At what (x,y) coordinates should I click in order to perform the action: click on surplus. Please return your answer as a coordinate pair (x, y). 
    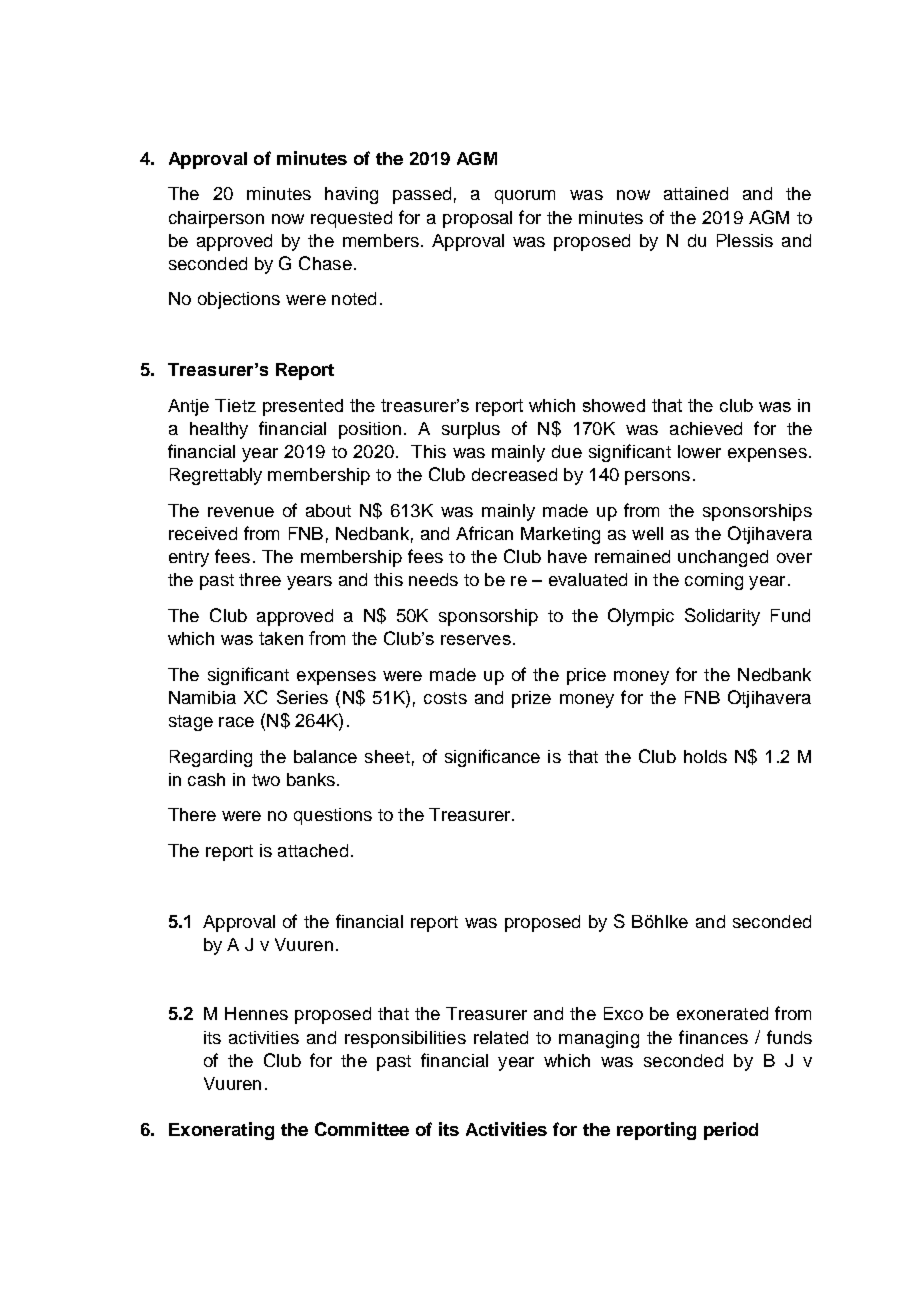
    Looking at the image, I should click on (471, 430).
